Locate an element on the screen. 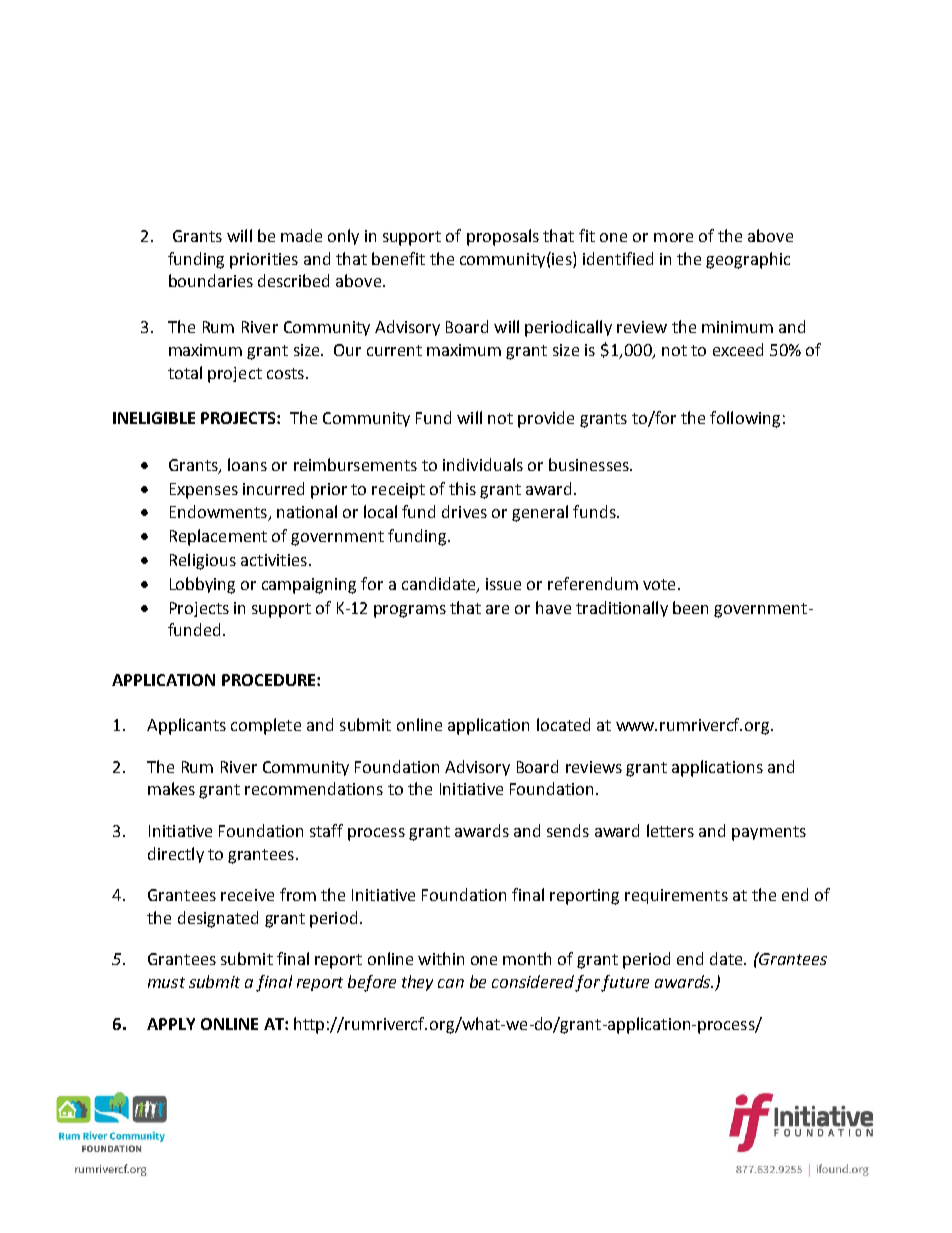 This screenshot has width=952, height=1233. letters is located at coordinates (670, 830).
